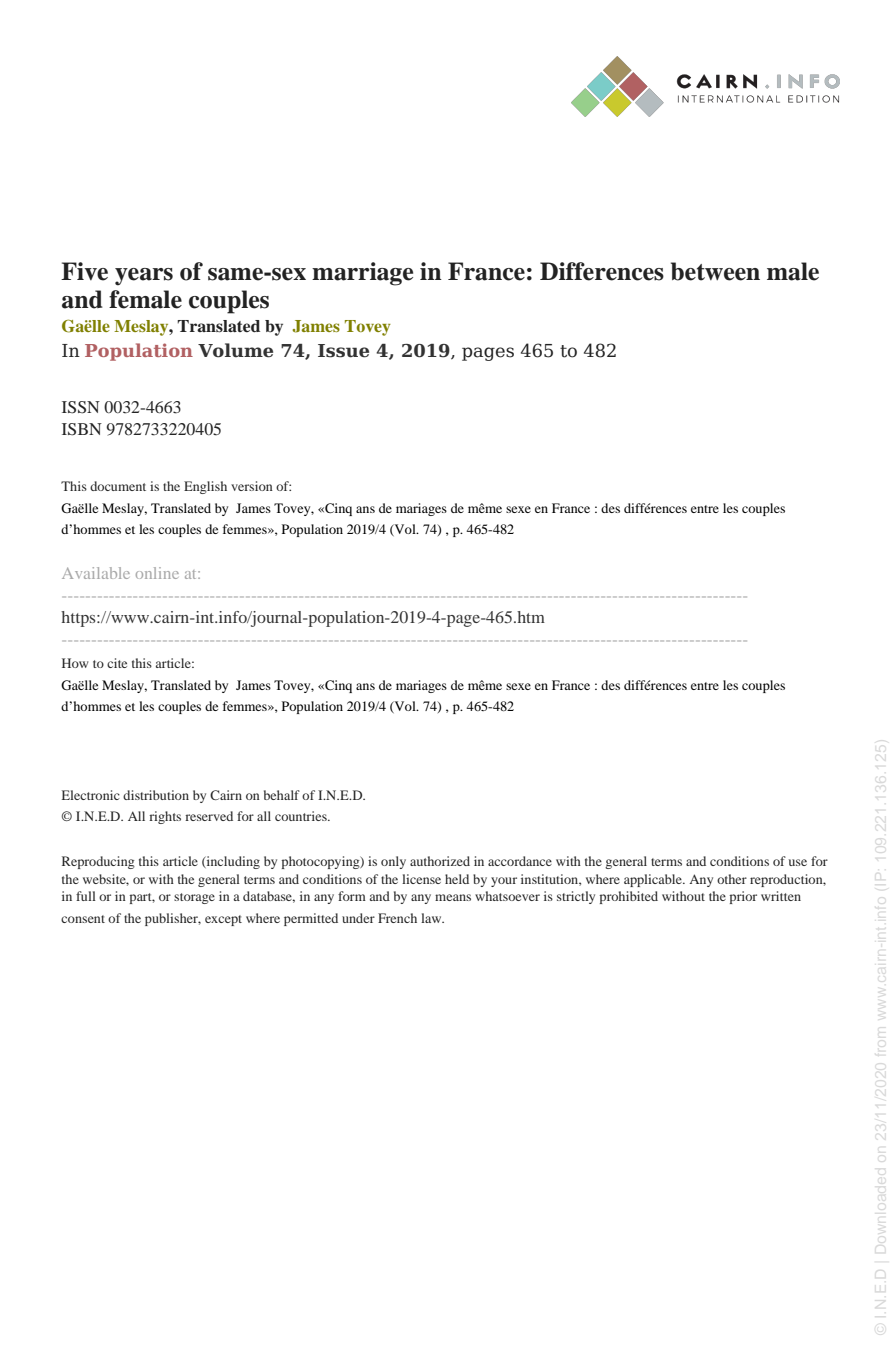 The width and height of the image is (896, 1345). Describe the element at coordinates (144, 277) in the image. I see `years` at that location.
